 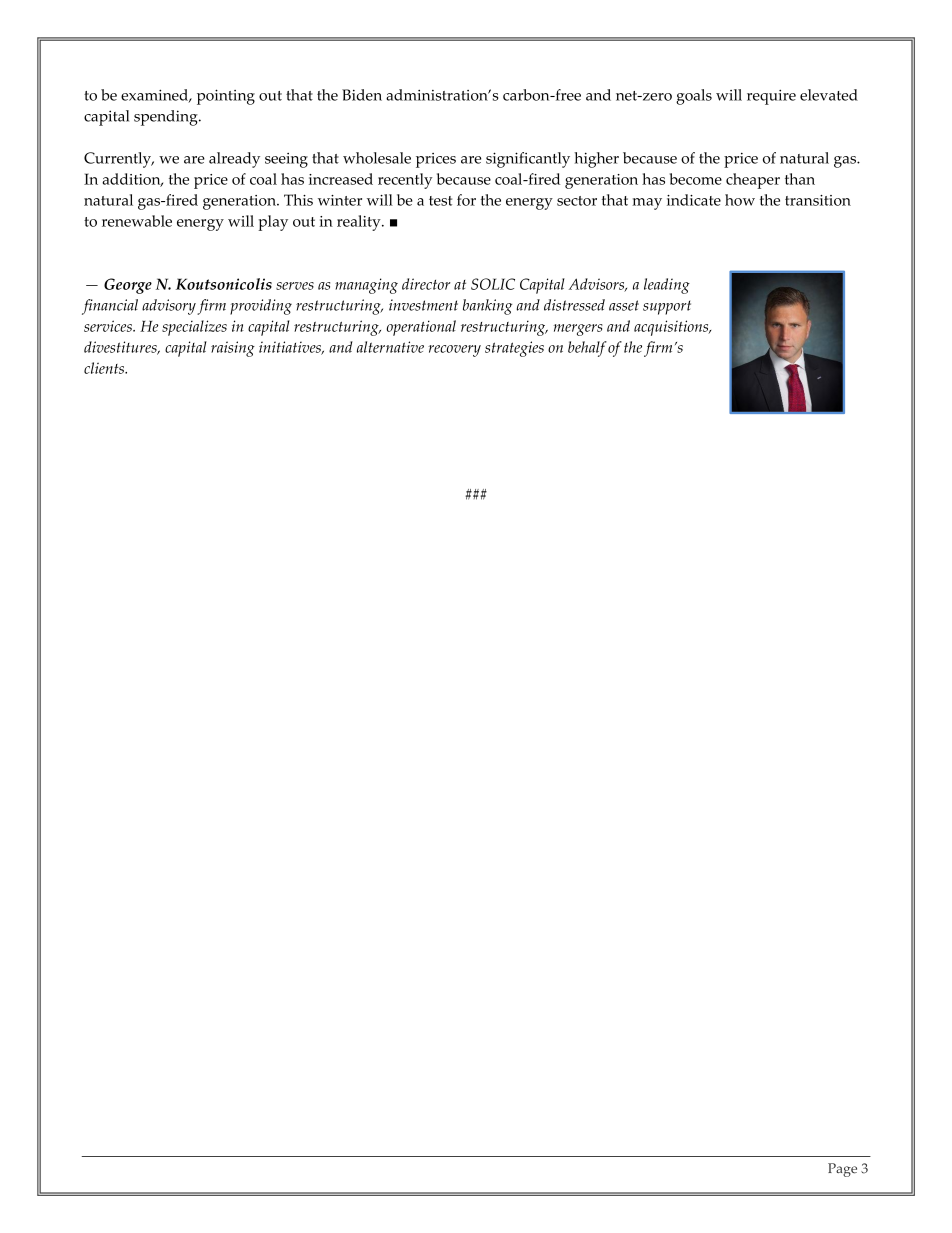 I want to click on behalf, so click(x=587, y=349).
